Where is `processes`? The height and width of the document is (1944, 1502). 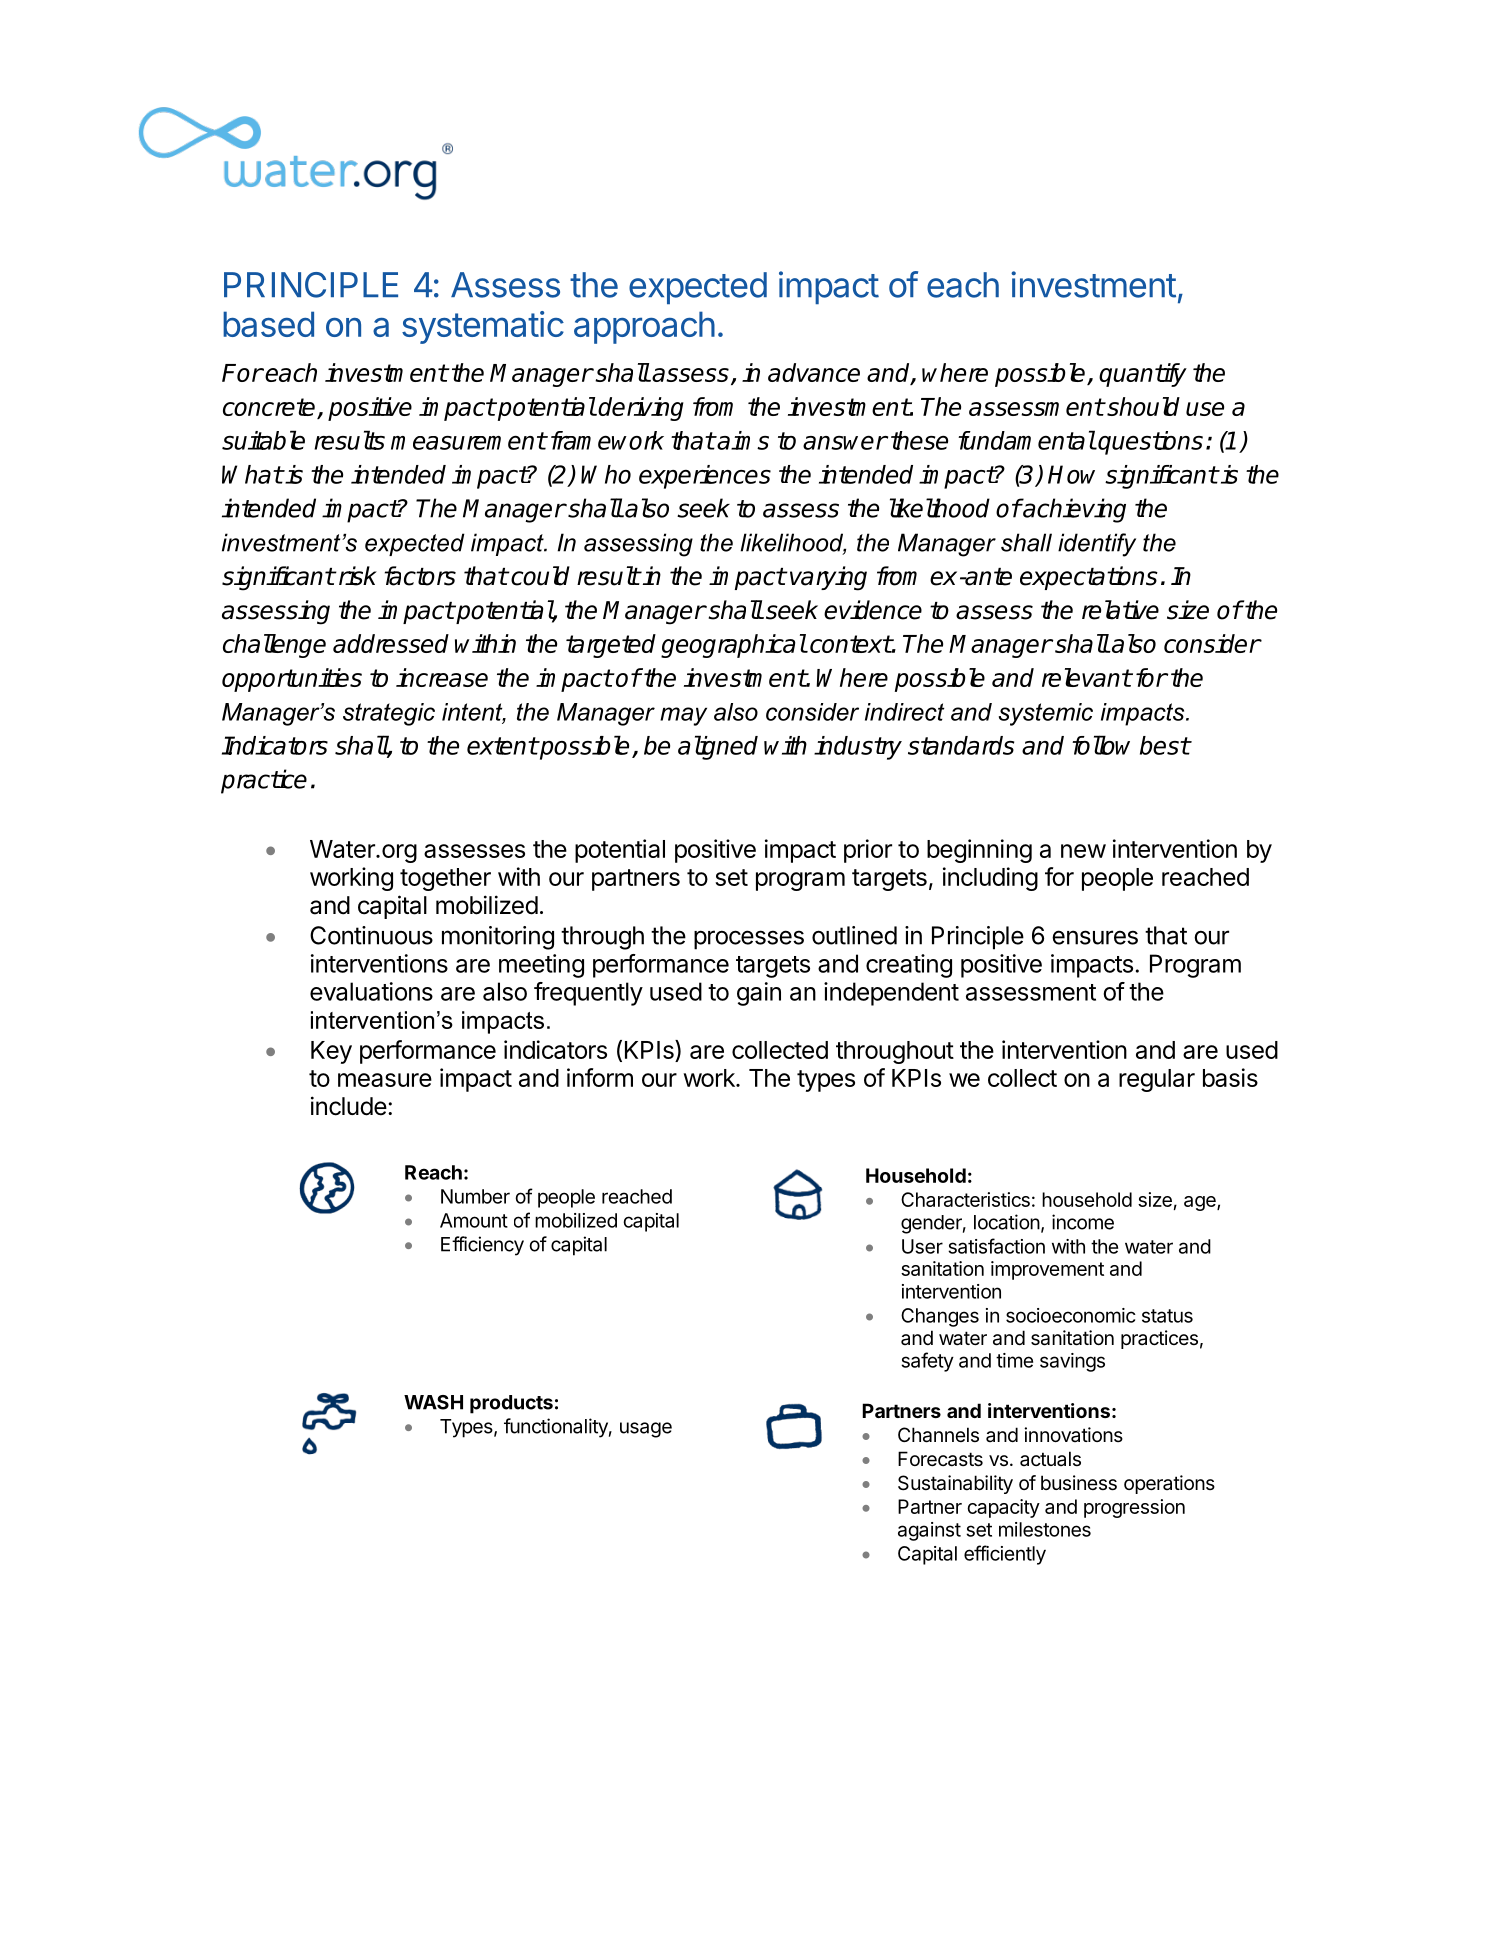 processes is located at coordinates (749, 940).
